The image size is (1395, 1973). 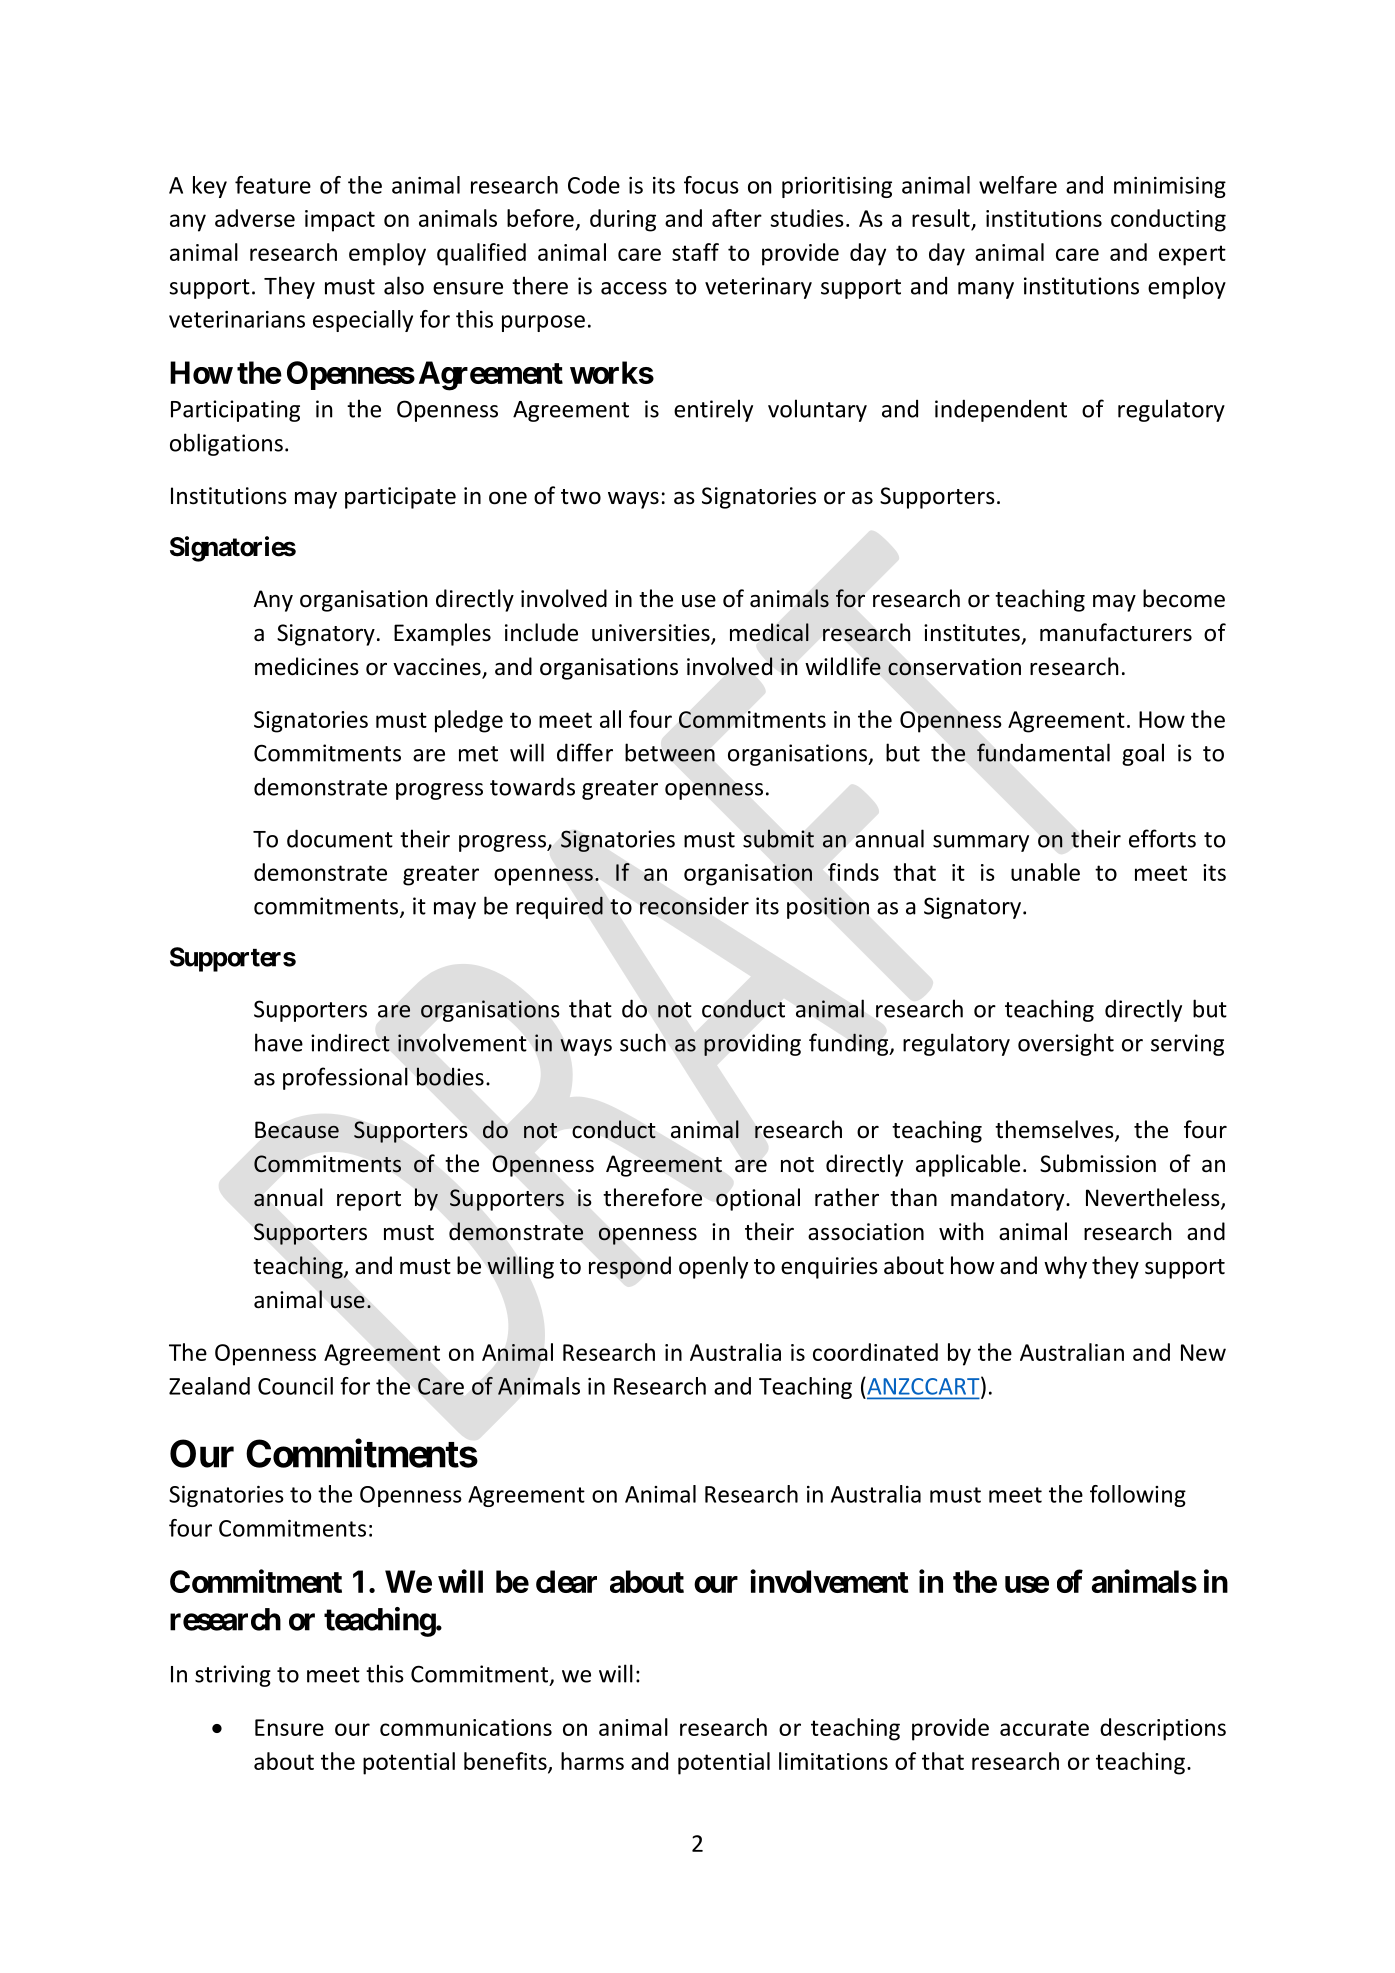 I want to click on openly, so click(x=713, y=1267).
